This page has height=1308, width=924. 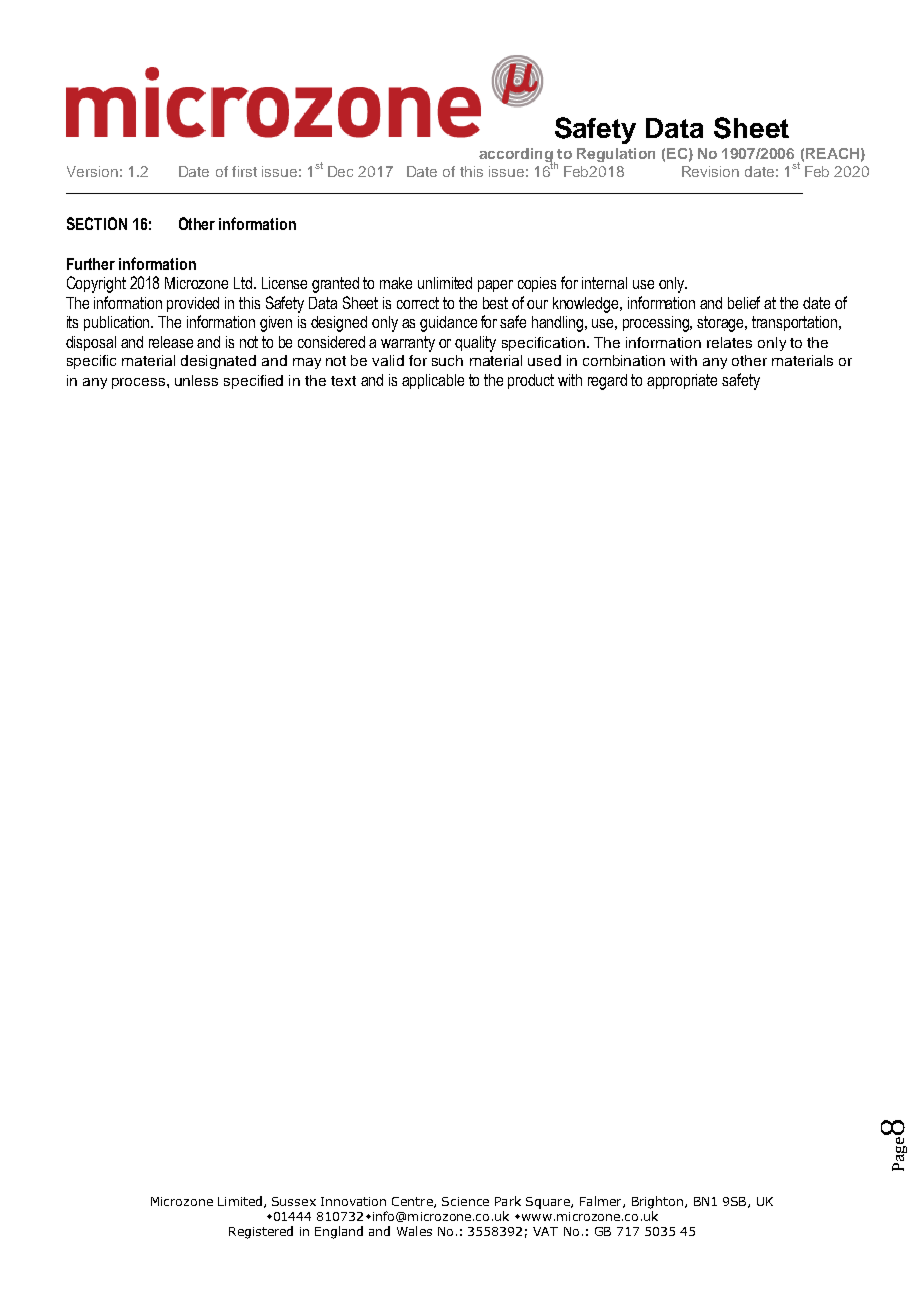 I want to click on according, so click(x=517, y=156).
